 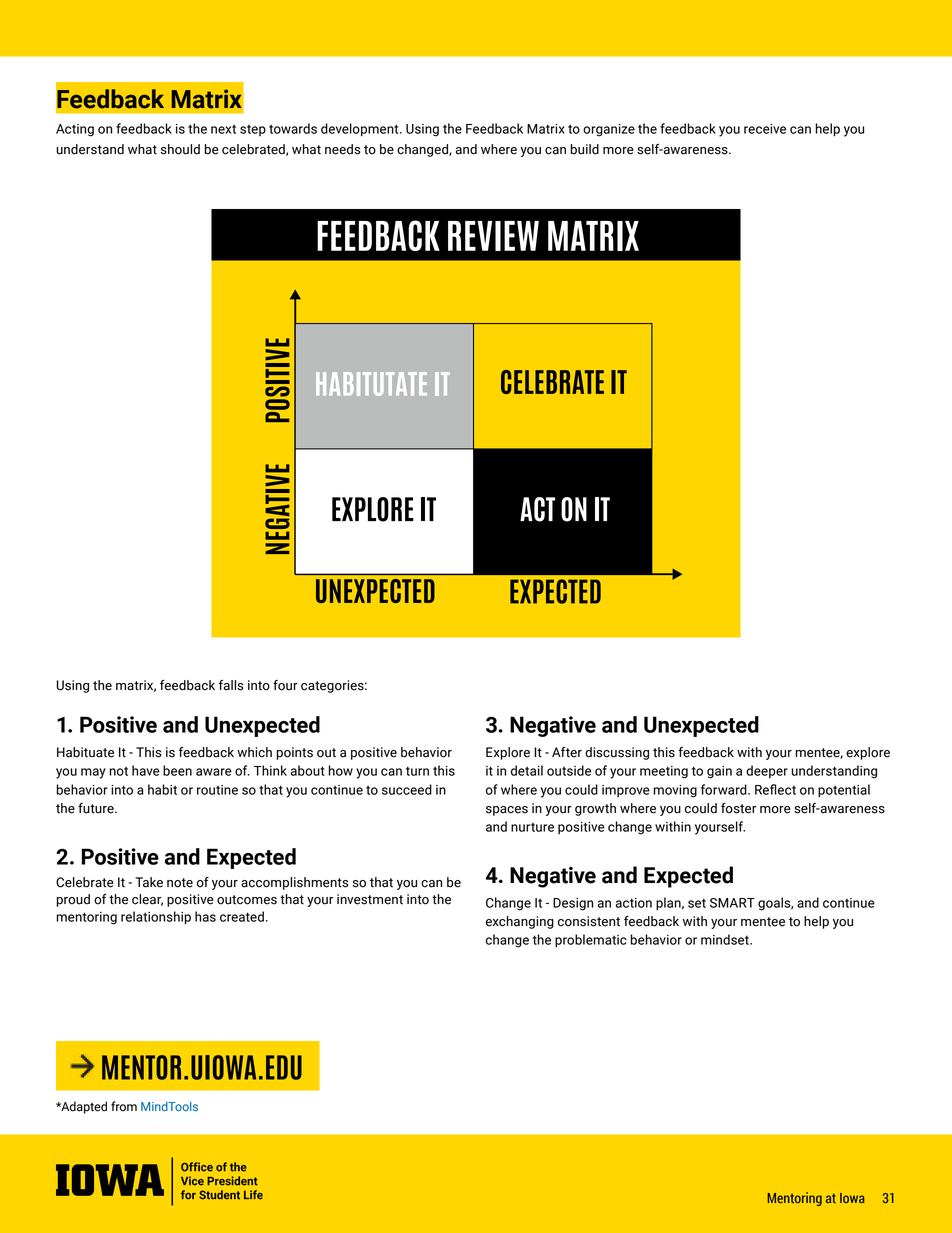 I want to click on falls, so click(x=231, y=685).
